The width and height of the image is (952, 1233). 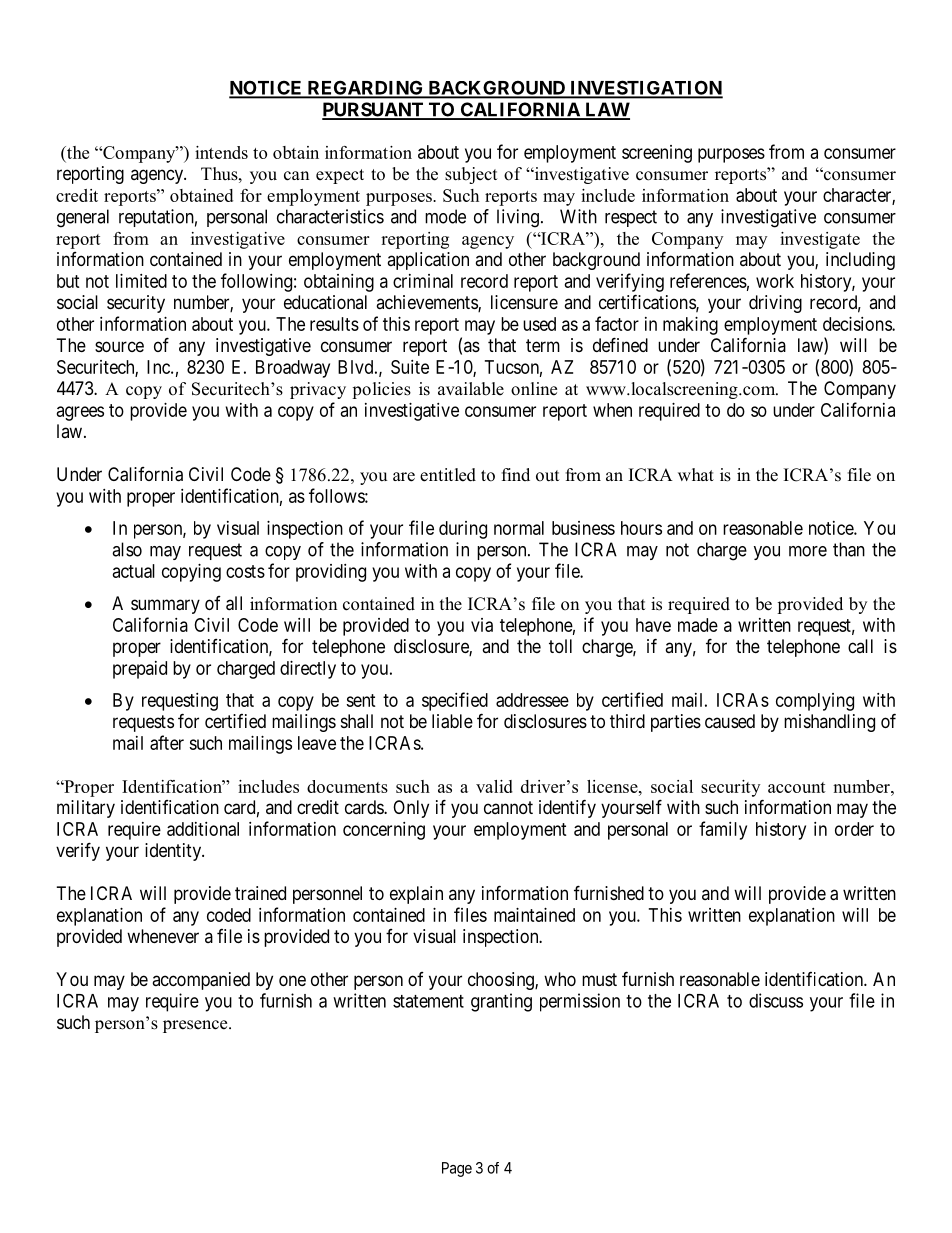 I want to click on available, so click(x=471, y=389).
